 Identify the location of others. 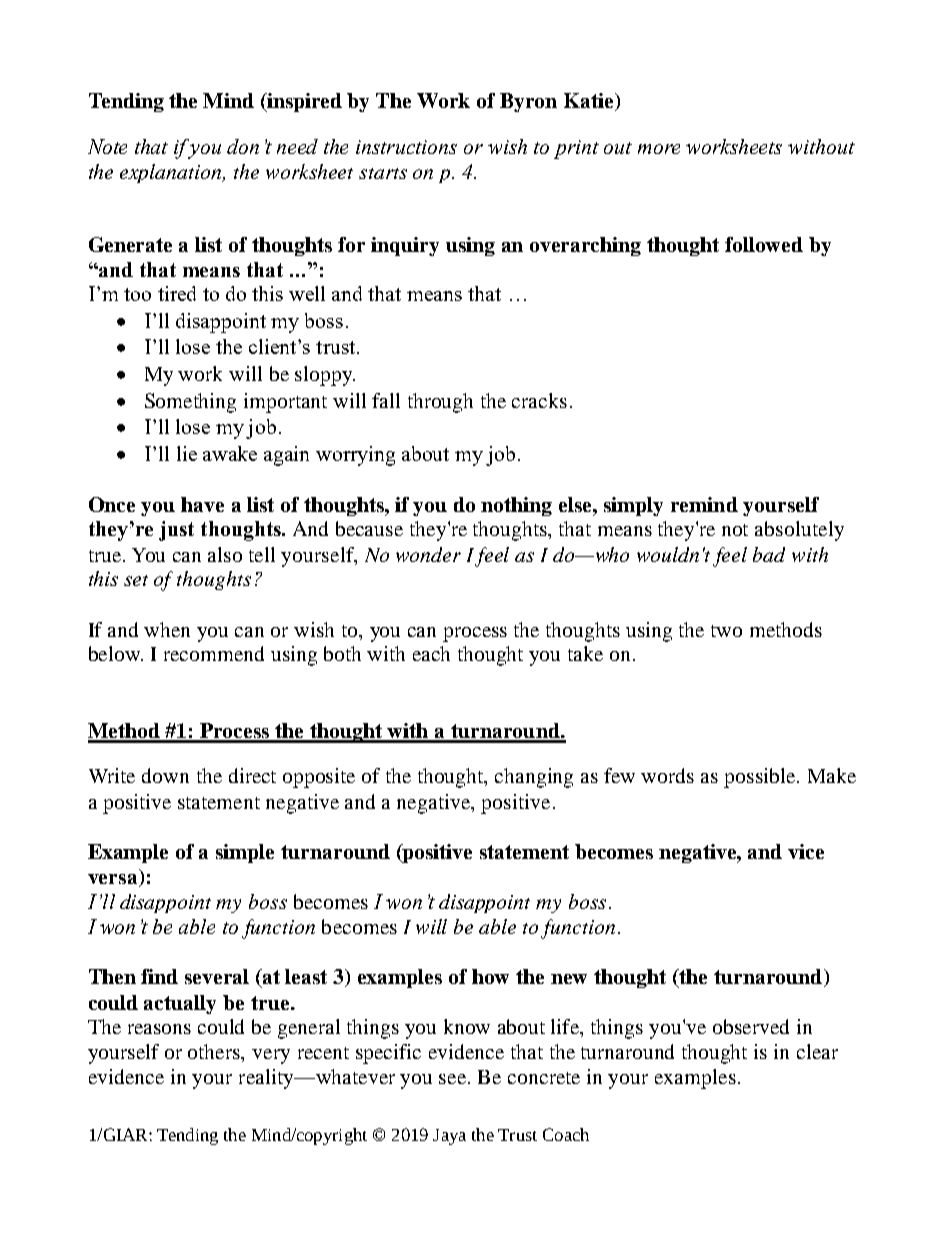
(215, 1053).
